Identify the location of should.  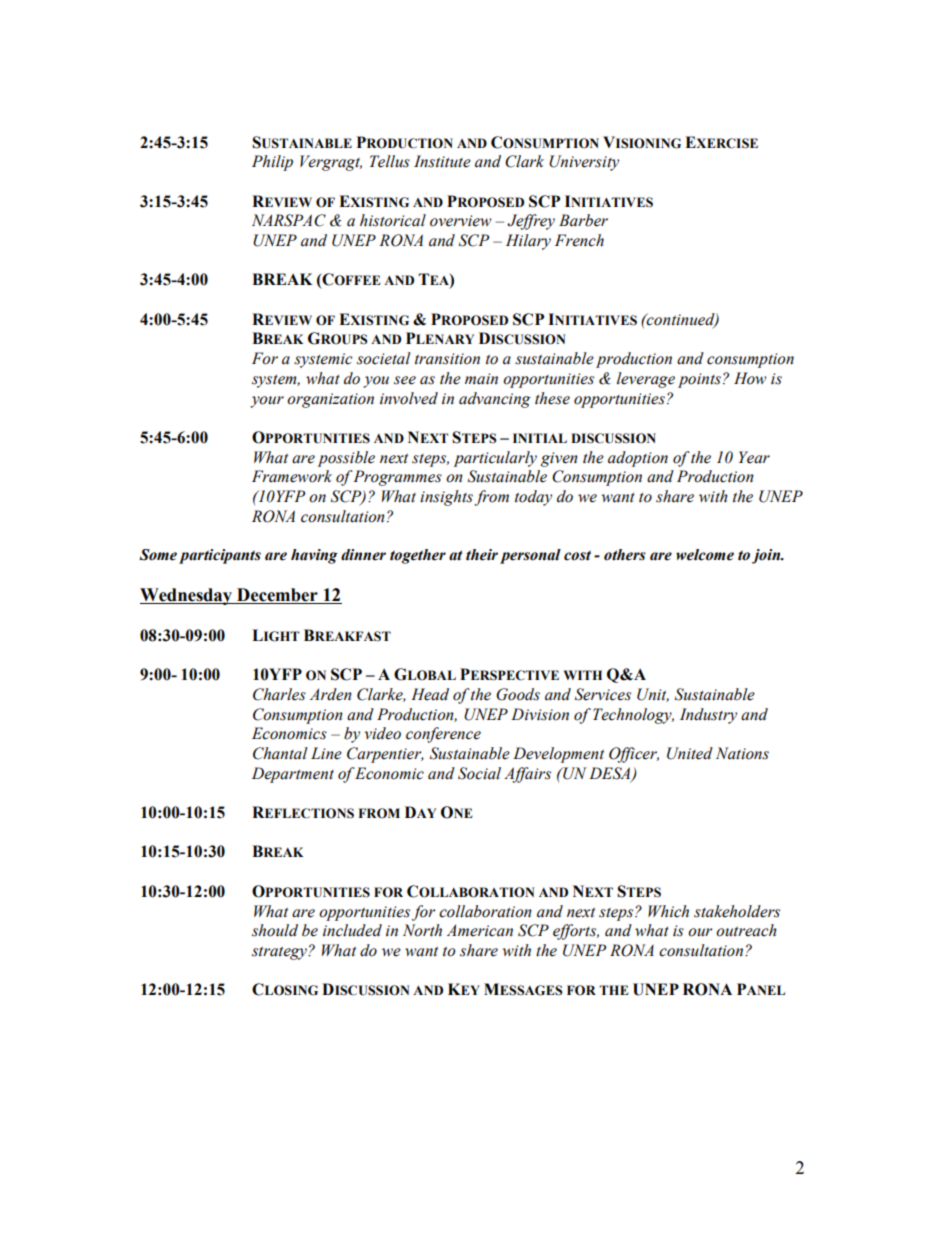
(275, 930).
